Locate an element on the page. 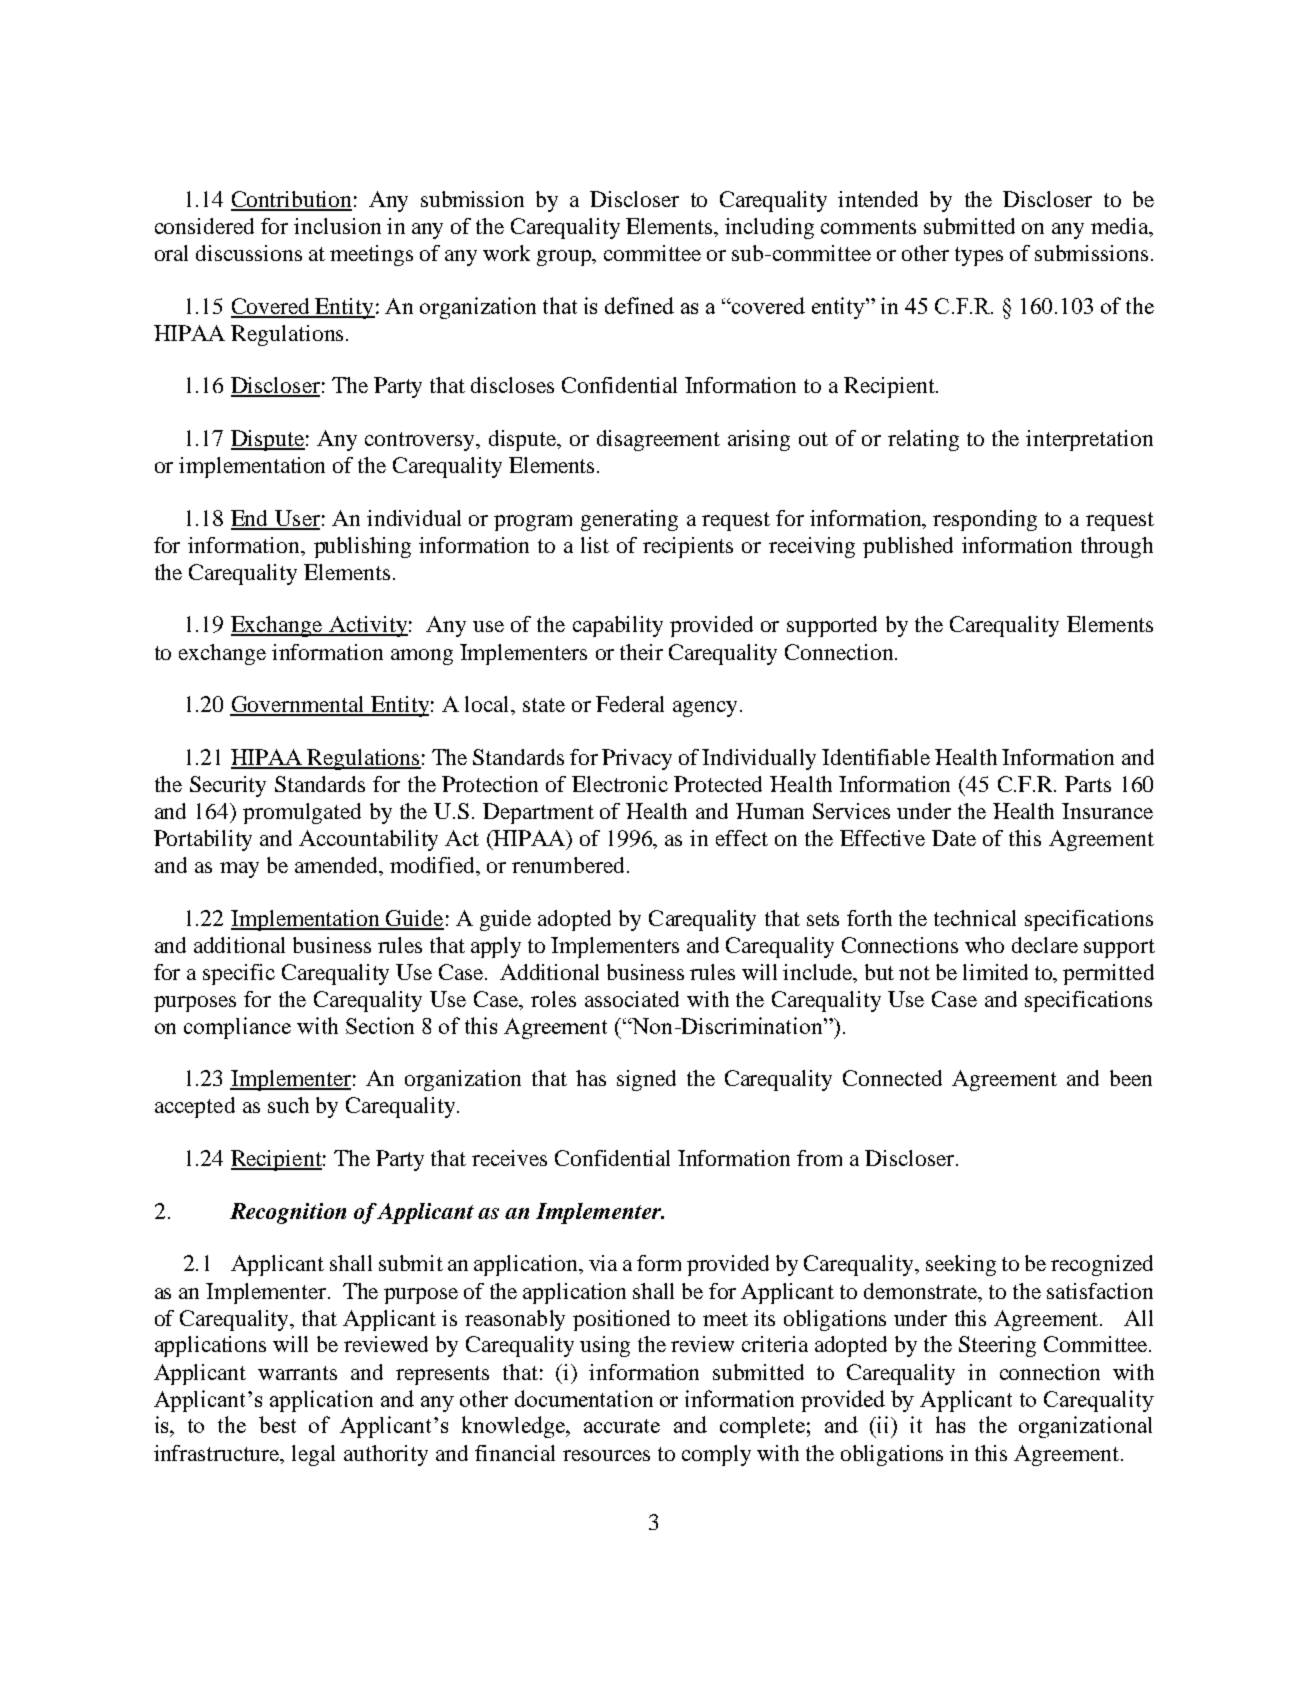  such is located at coordinates (288, 1105).
